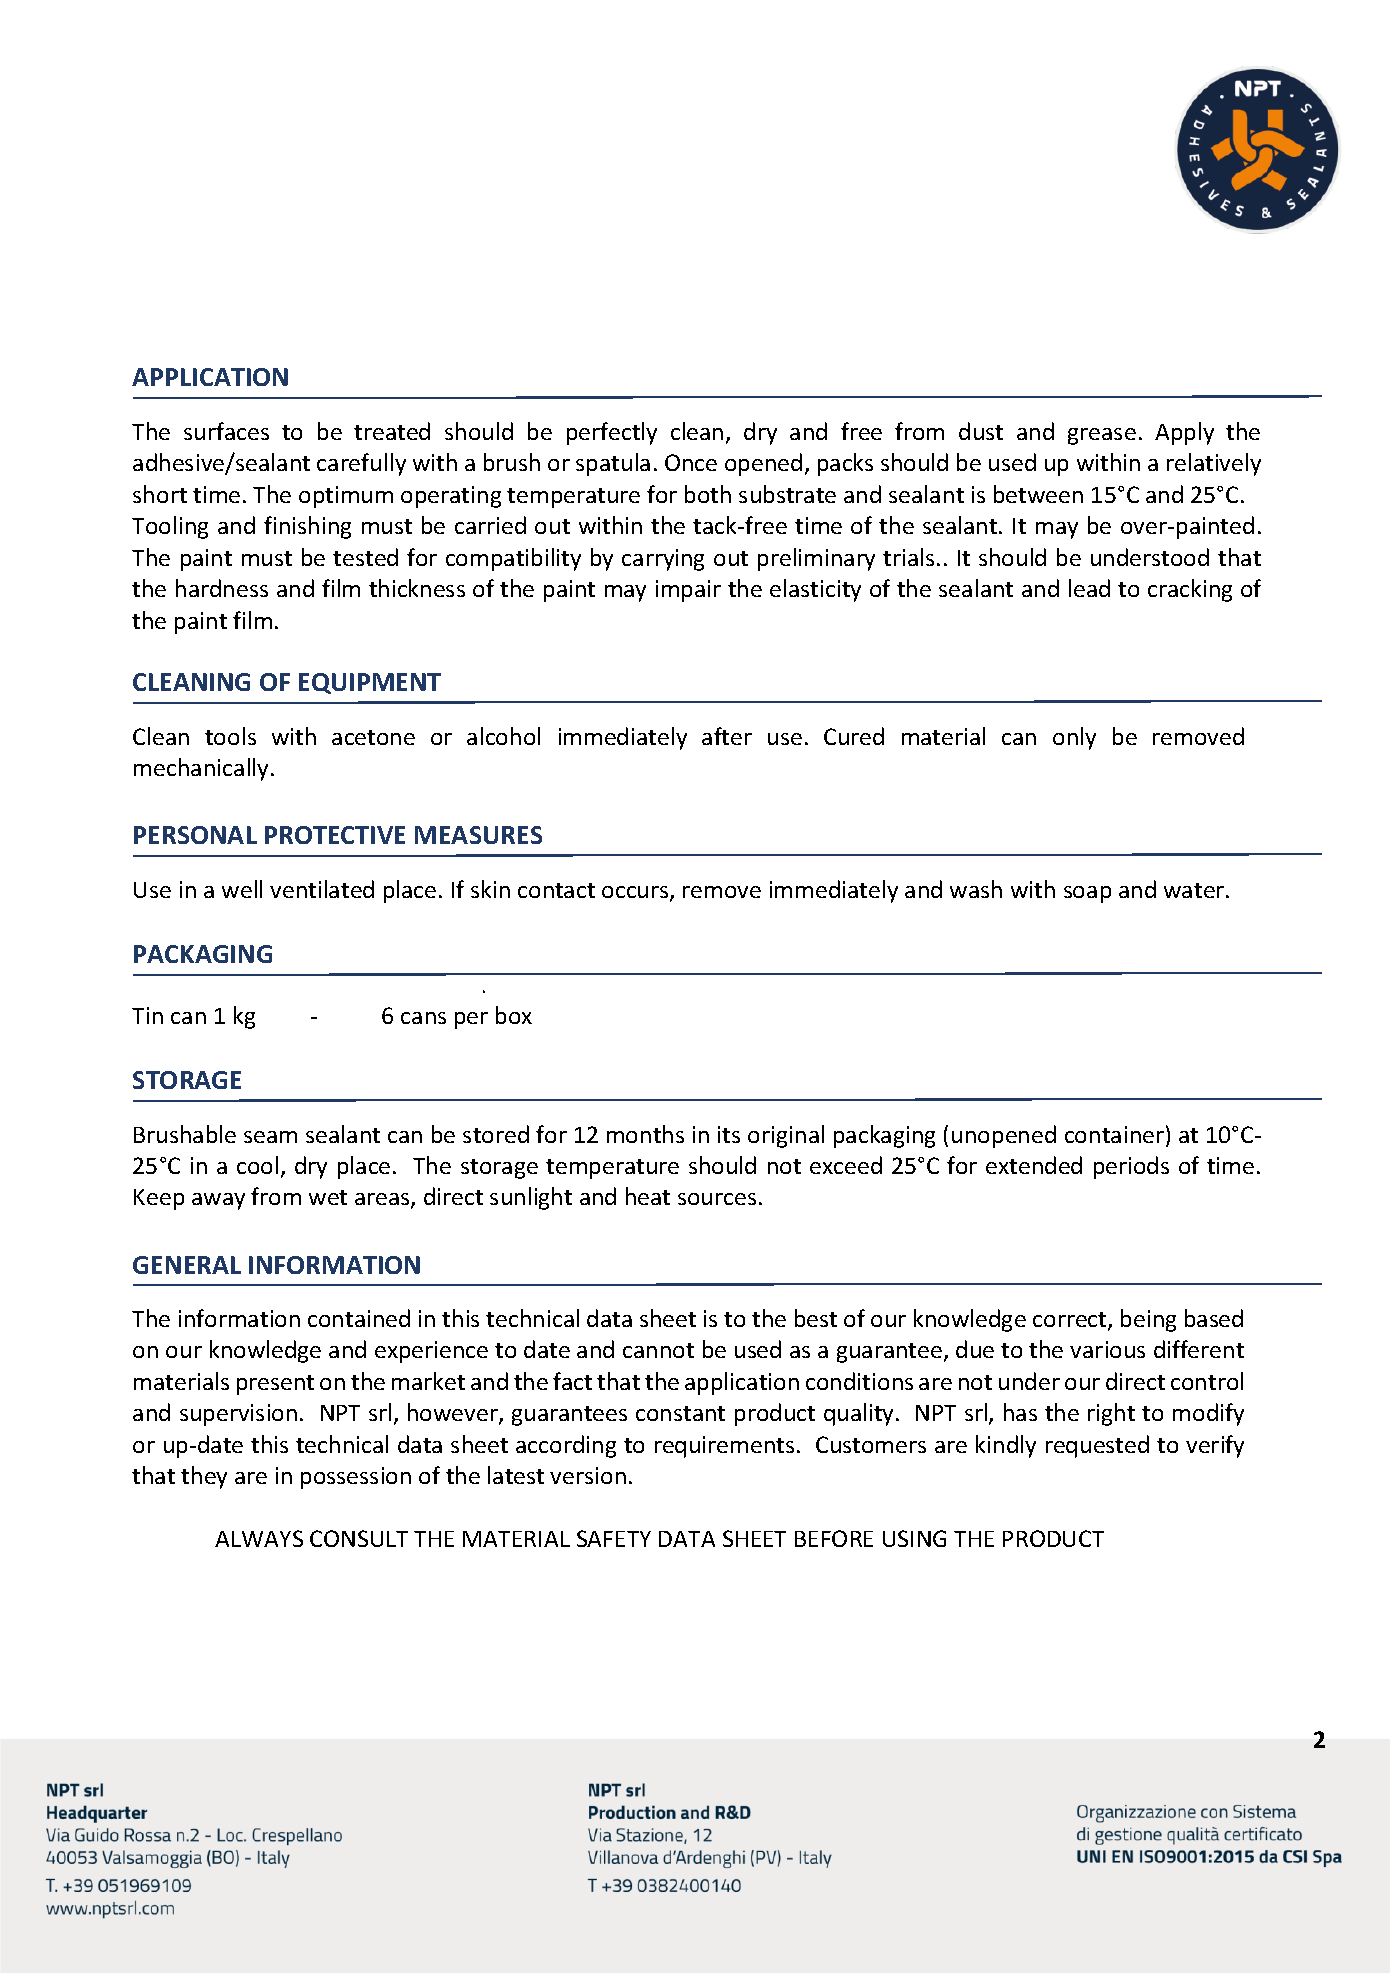 This screenshot has width=1395, height=1973. Describe the element at coordinates (423, 1018) in the screenshot. I see `cans` at that location.
